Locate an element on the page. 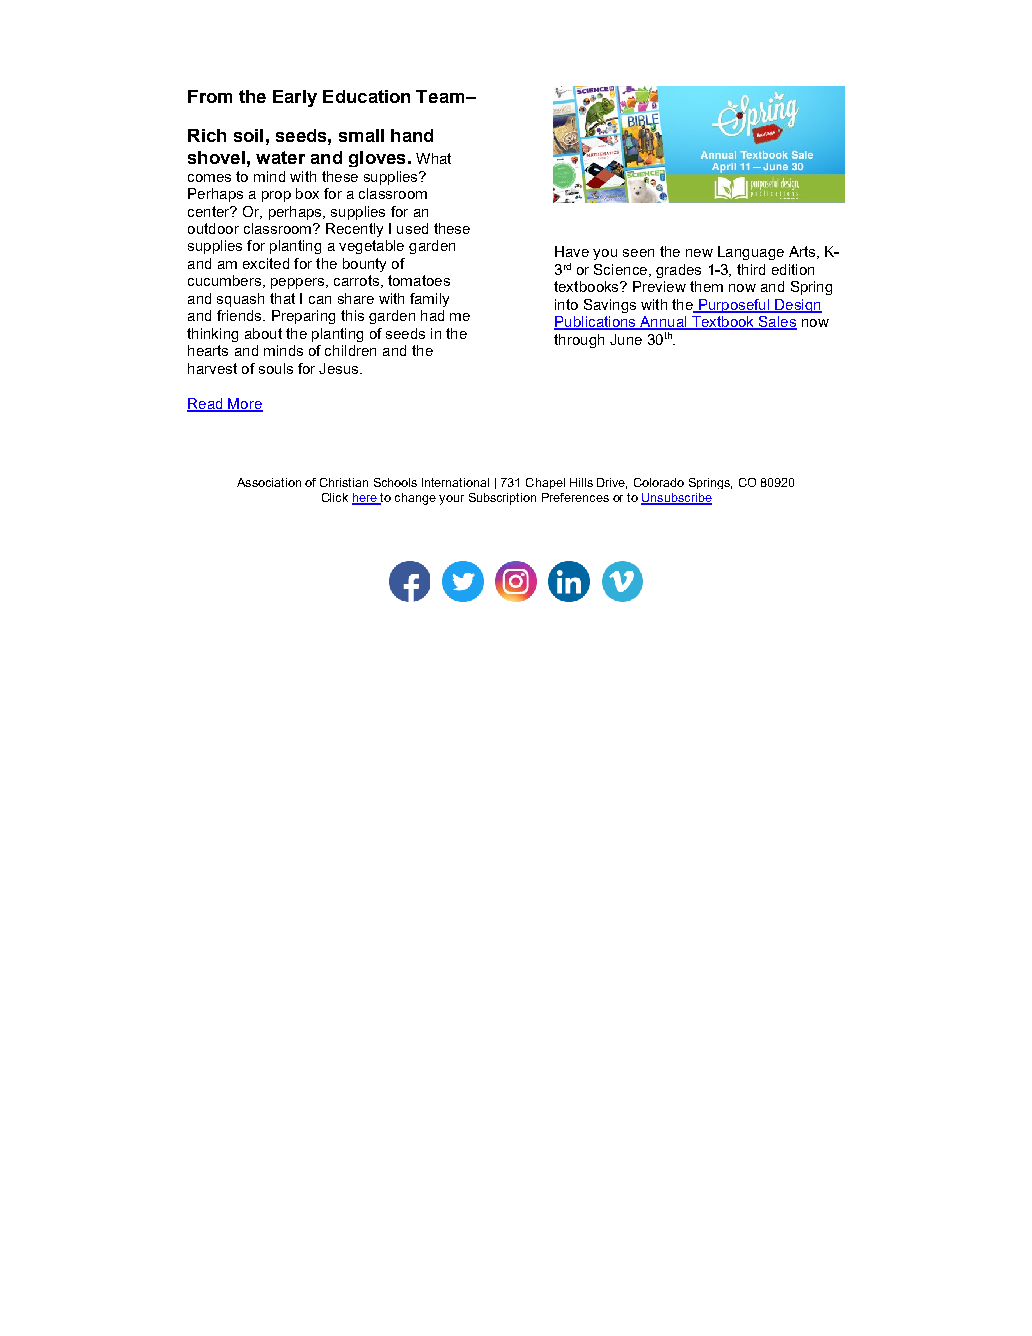  hand is located at coordinates (412, 135).
